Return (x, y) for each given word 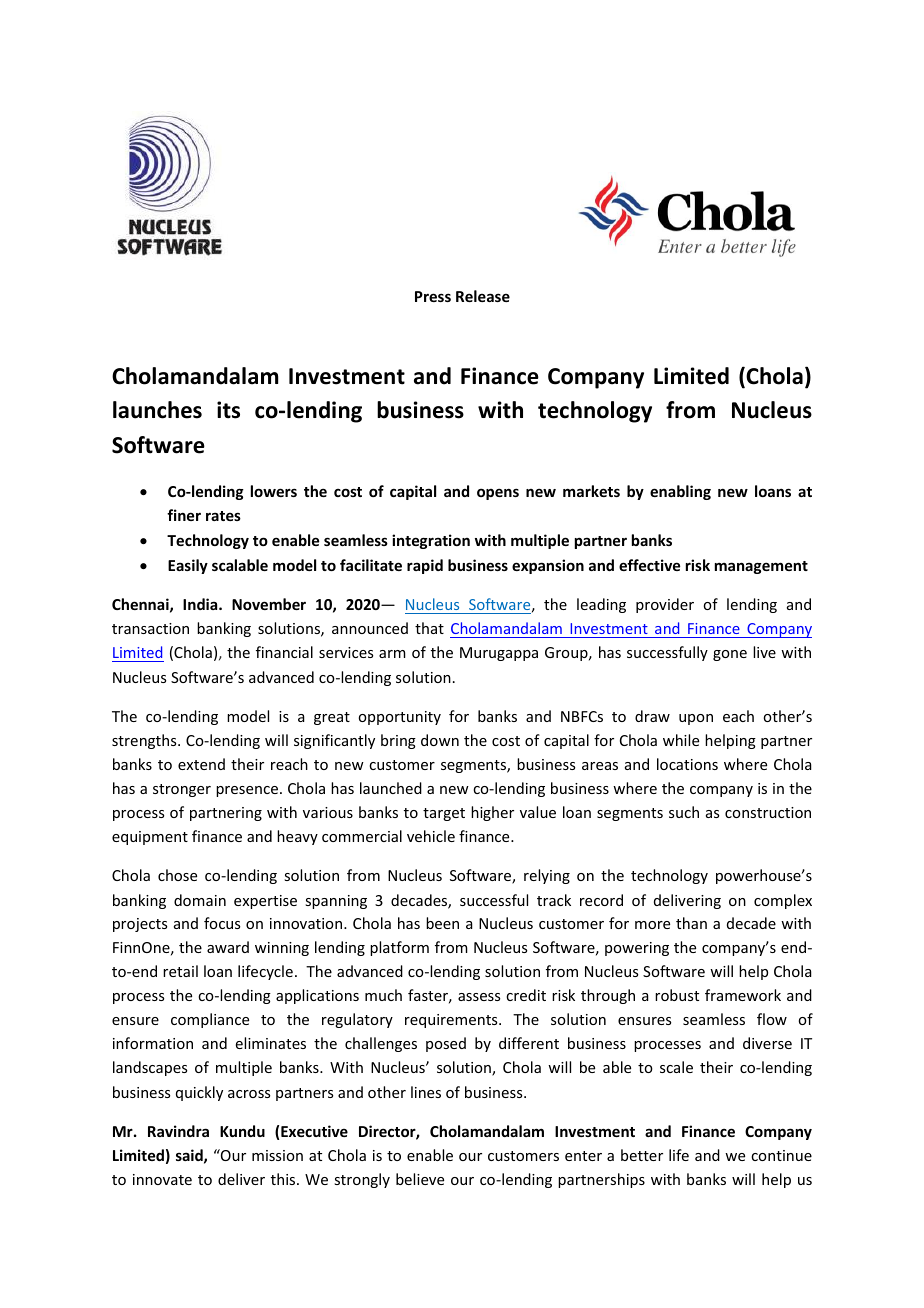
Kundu (242, 1131)
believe (420, 1179)
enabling (680, 492)
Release (483, 296)
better (642, 1155)
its (228, 410)
